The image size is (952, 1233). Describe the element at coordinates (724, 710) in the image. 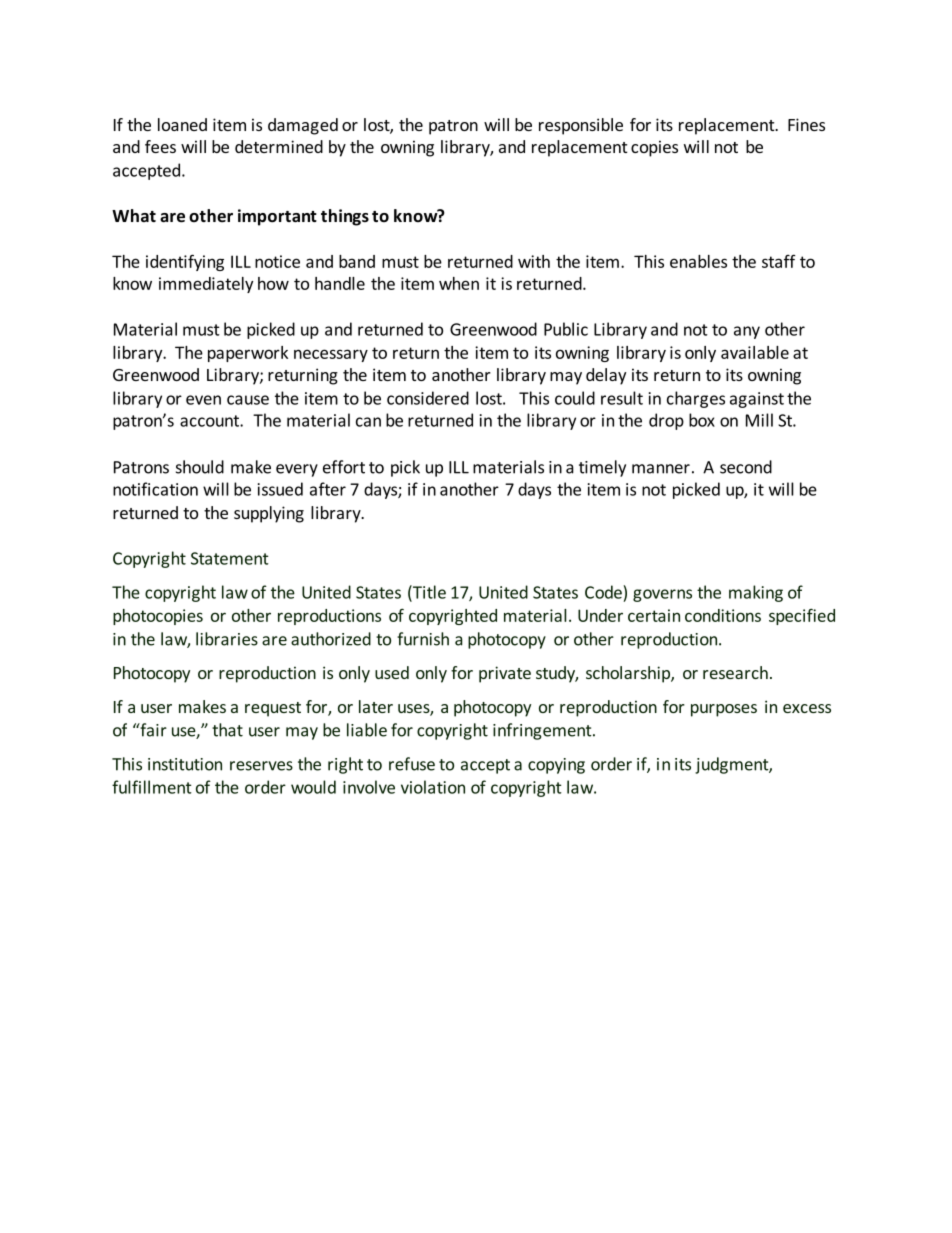

I see `purposes` at that location.
